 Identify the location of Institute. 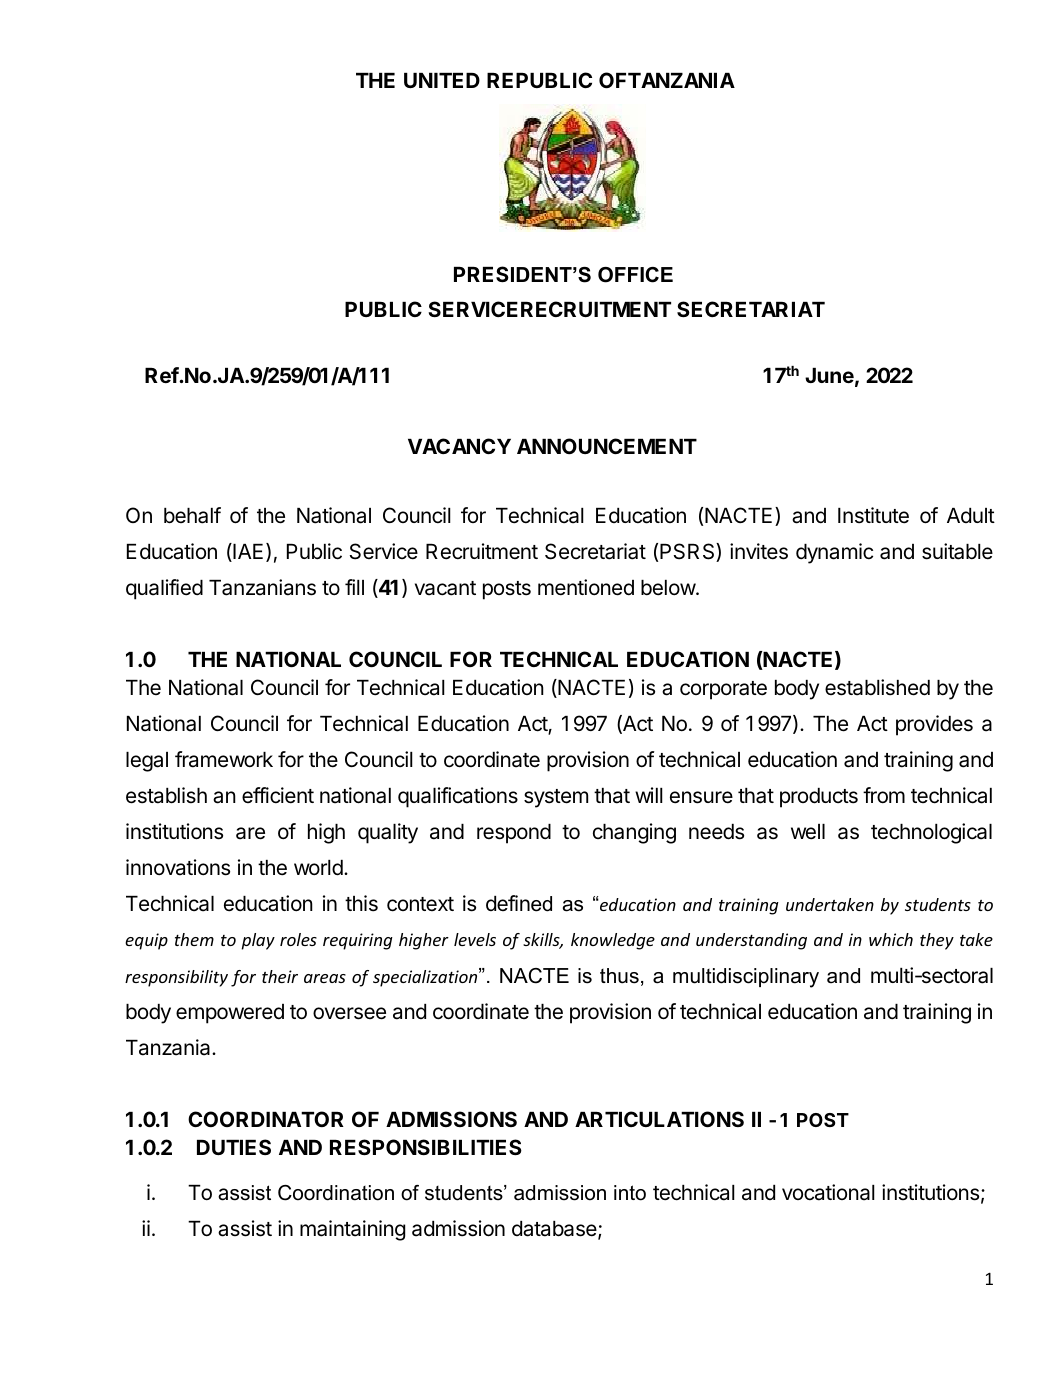
(873, 515).
